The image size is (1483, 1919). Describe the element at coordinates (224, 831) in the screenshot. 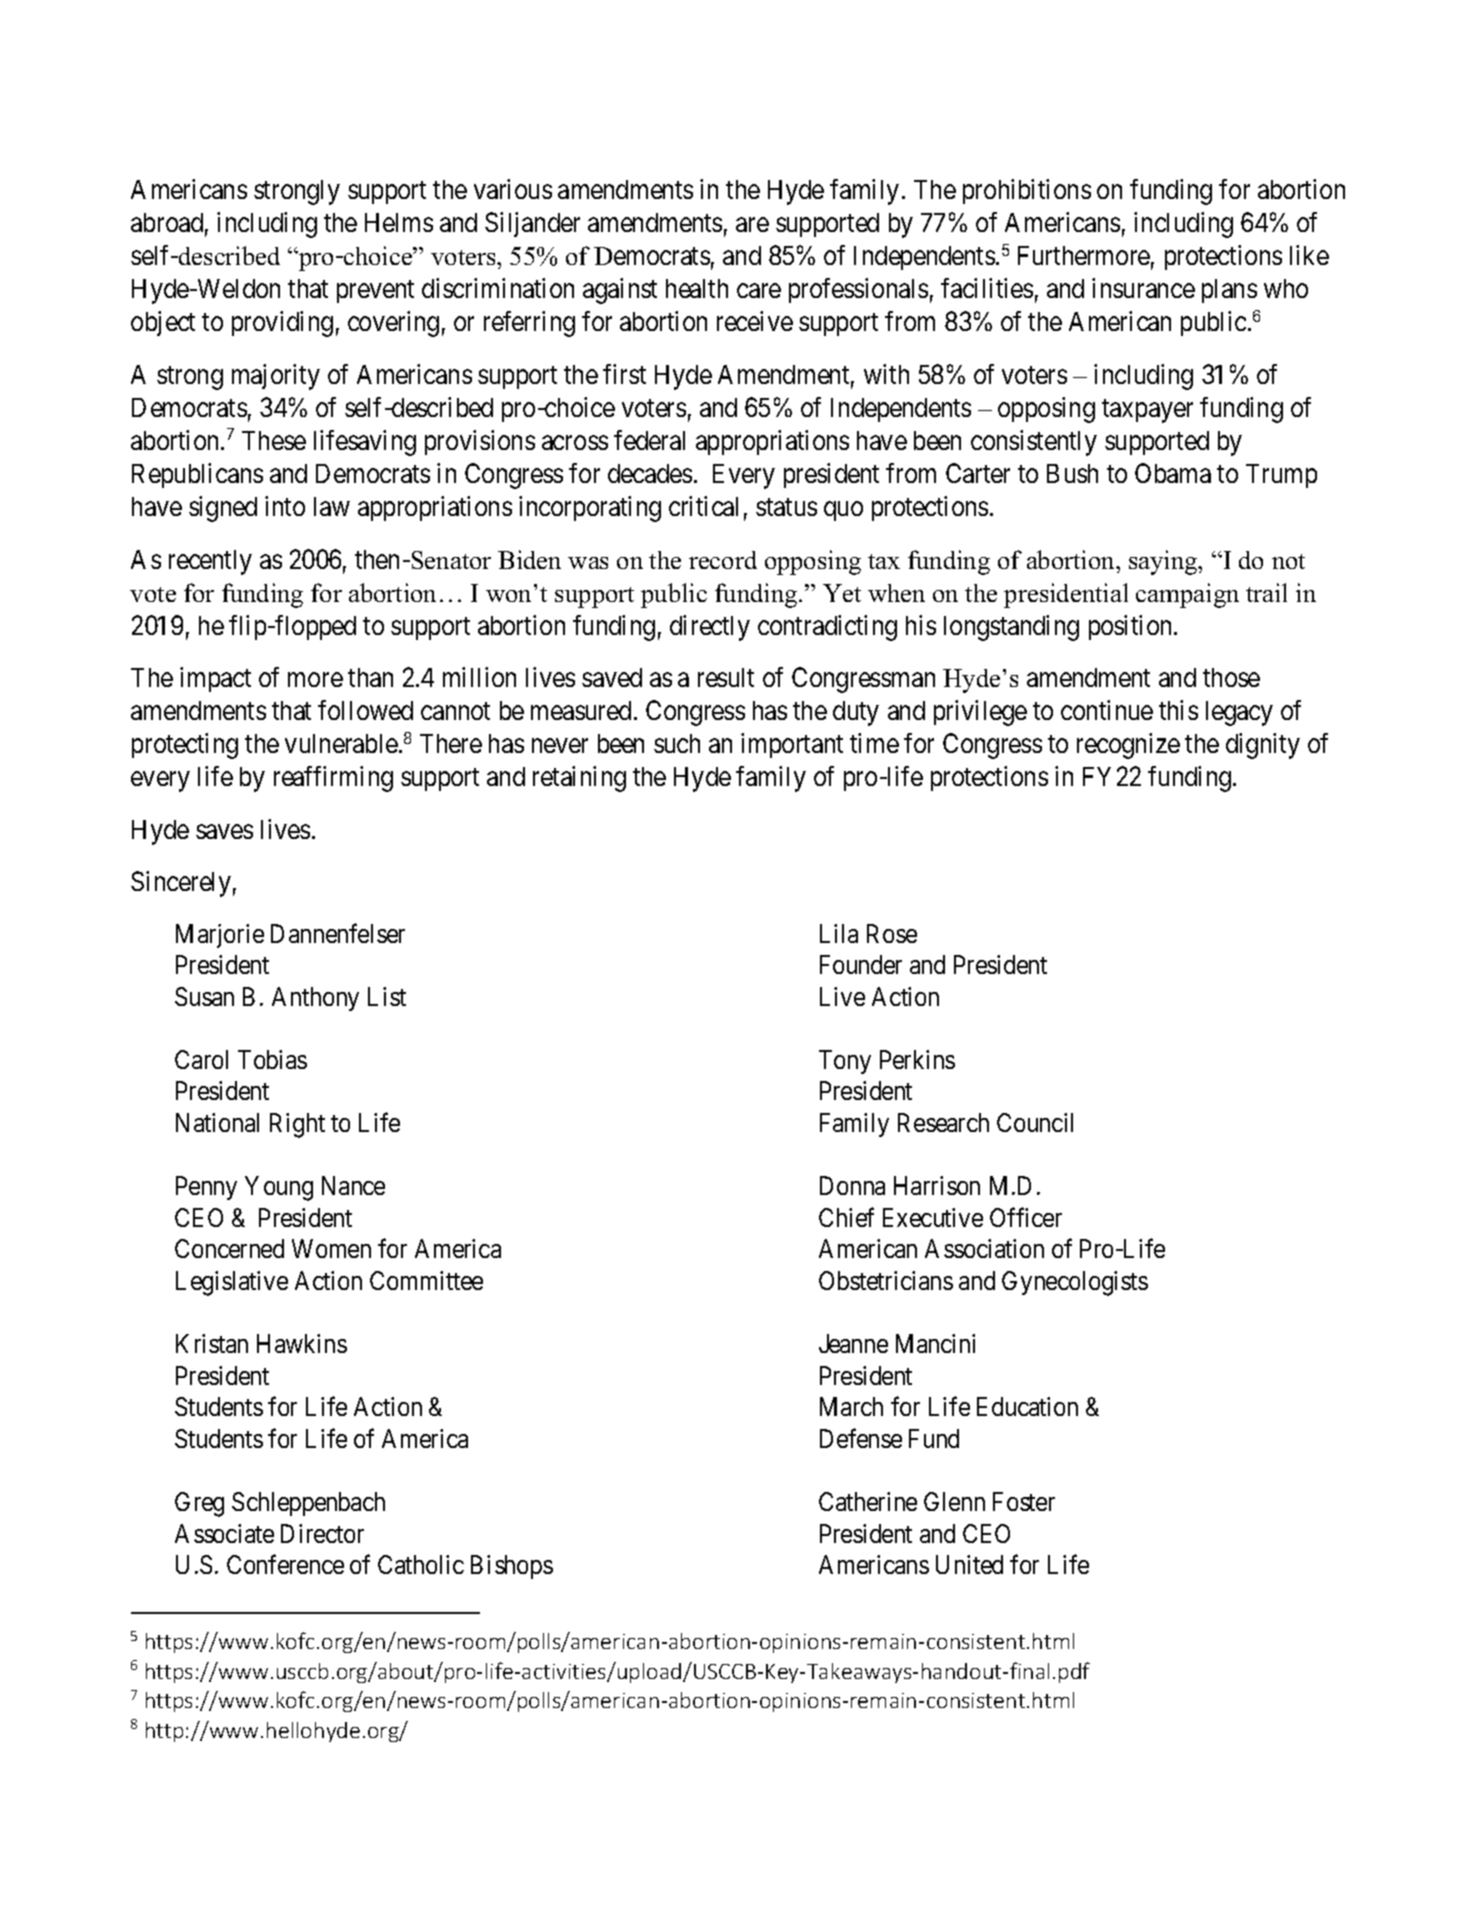

I see `saves` at that location.
